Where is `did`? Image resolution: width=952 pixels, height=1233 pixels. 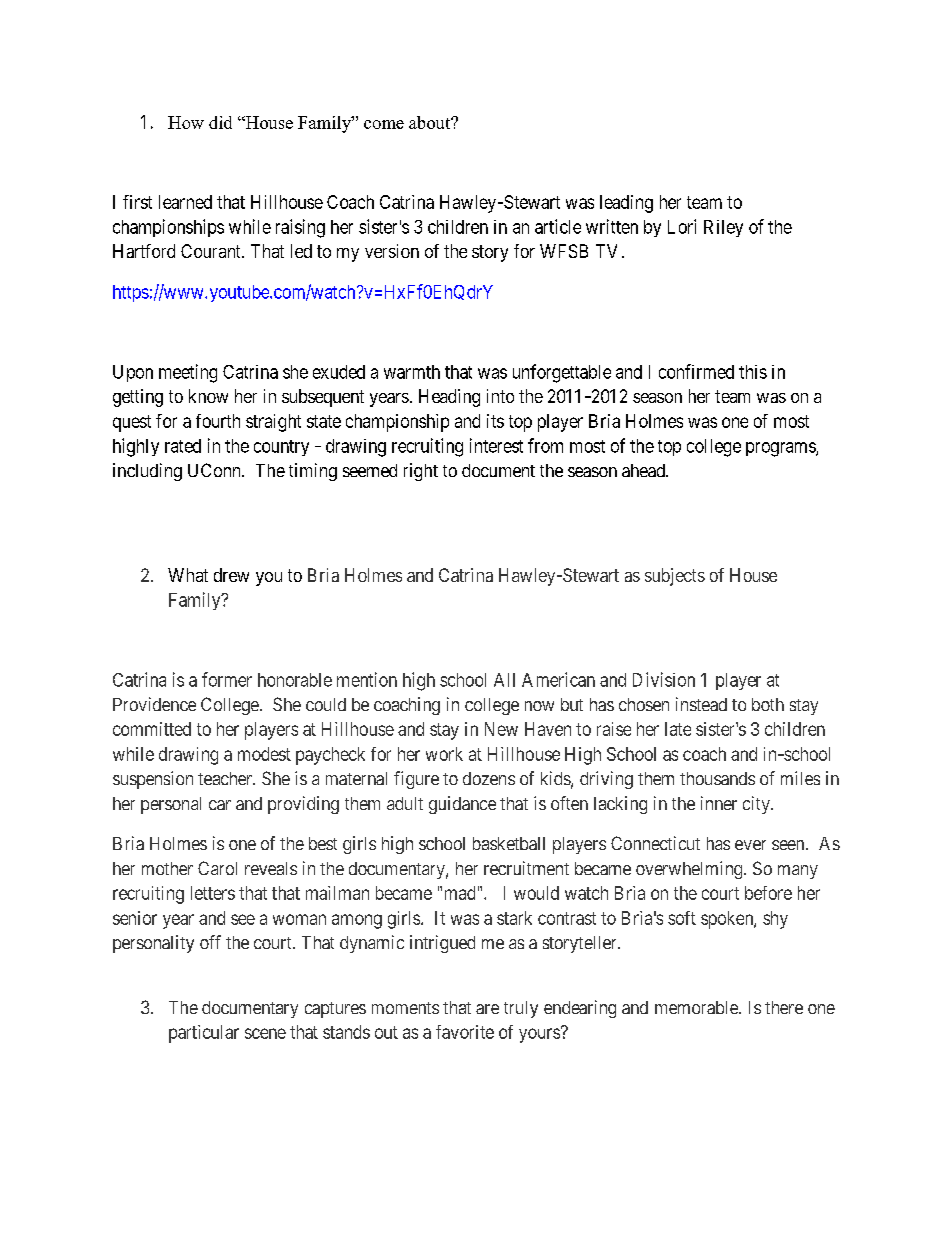
did is located at coordinates (220, 122).
